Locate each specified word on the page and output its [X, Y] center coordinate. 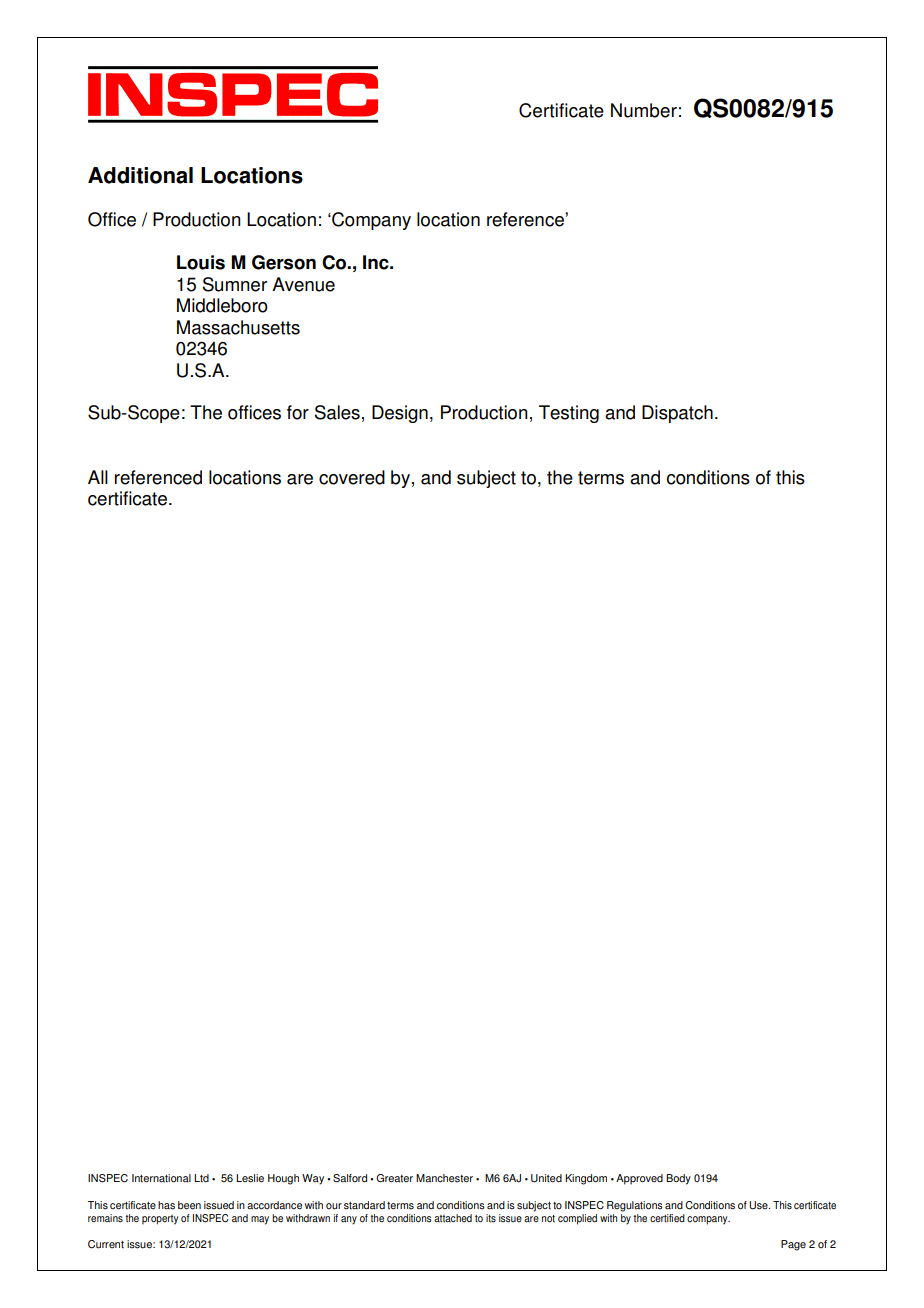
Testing [569, 414]
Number [644, 110]
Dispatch [677, 414]
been [189, 1205]
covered [352, 477]
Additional [140, 175]
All [98, 477]
